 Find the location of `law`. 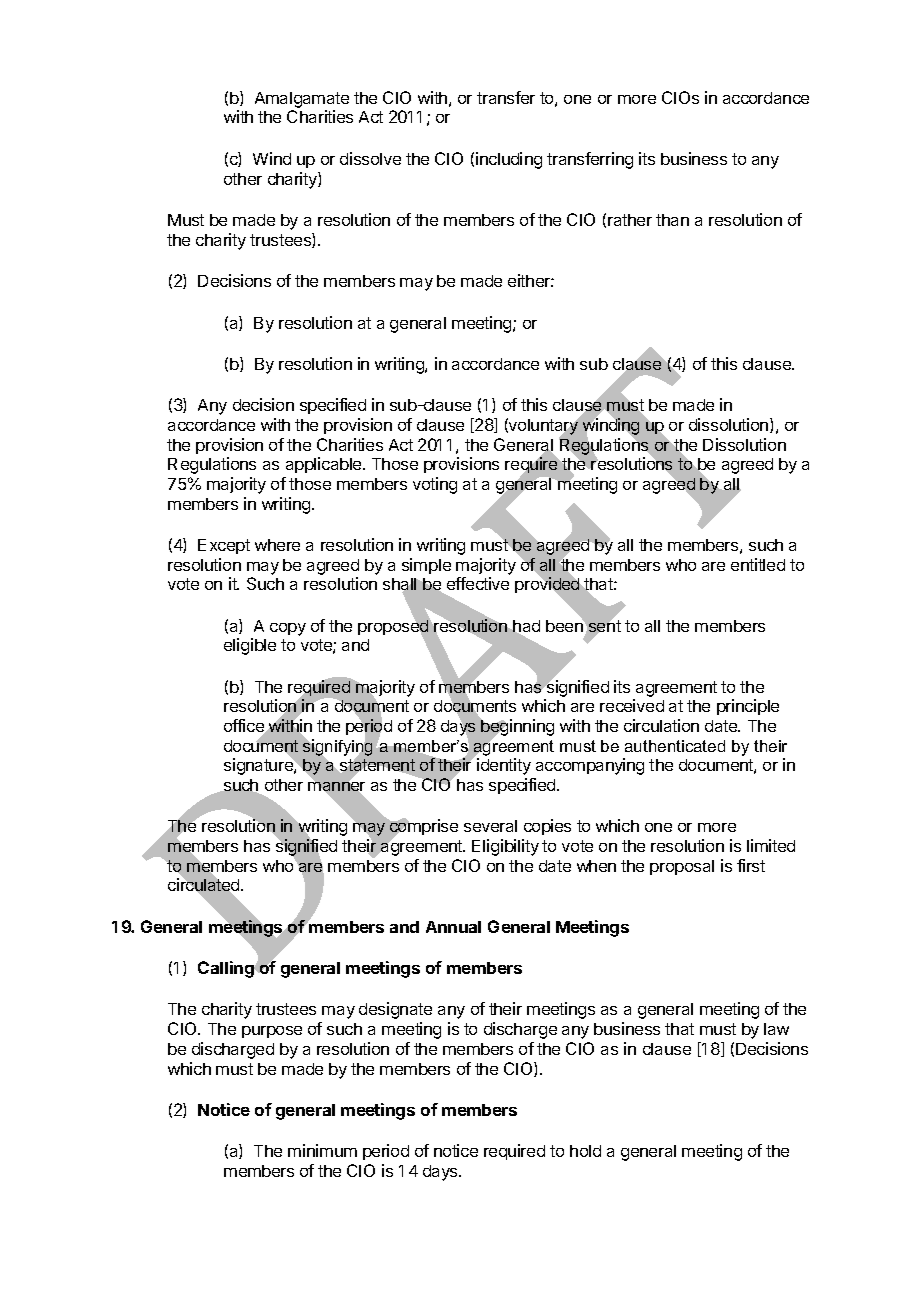

law is located at coordinates (776, 1029).
